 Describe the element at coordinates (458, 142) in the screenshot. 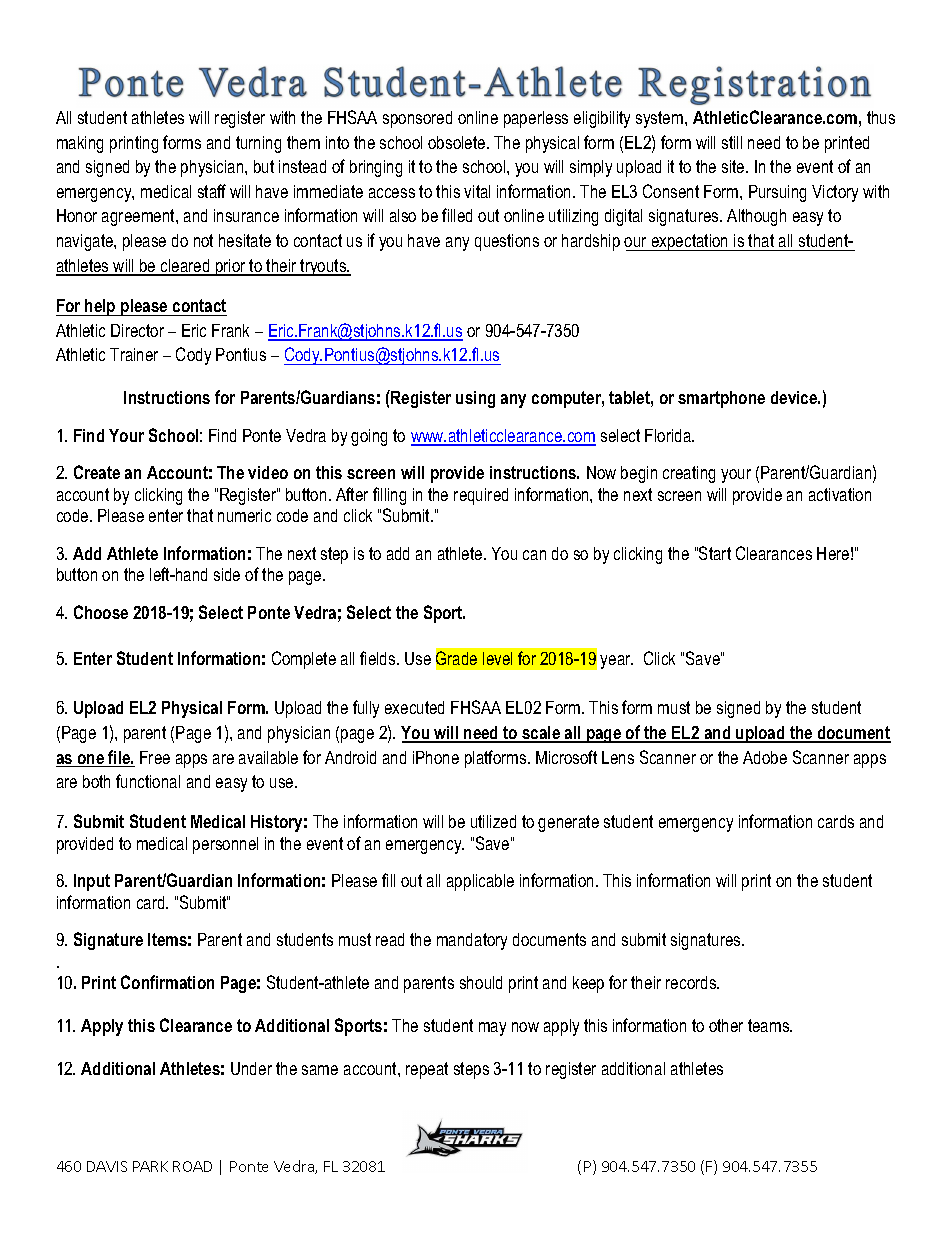

I see `obsolete` at that location.
